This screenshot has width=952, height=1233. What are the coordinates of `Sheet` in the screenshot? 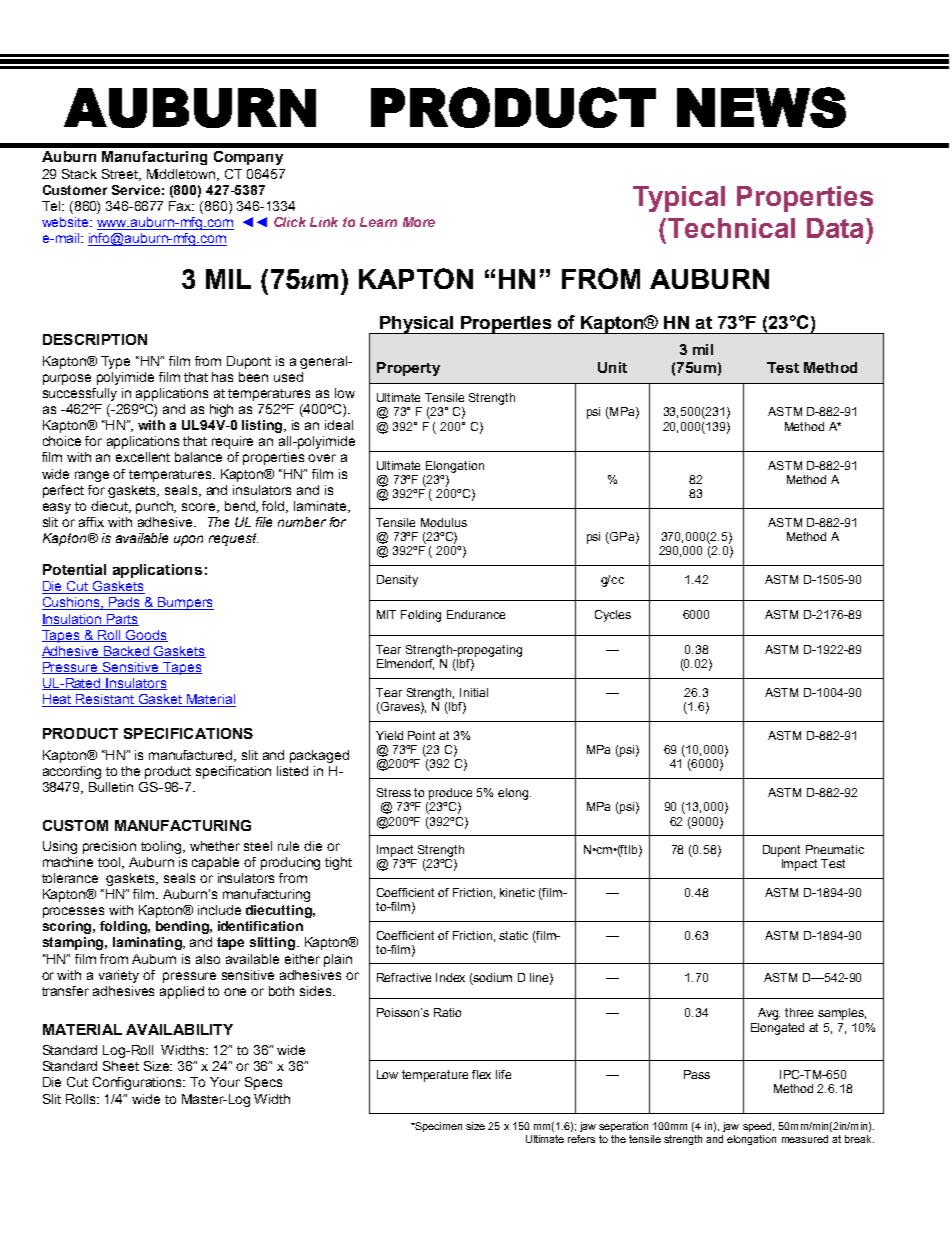 It's located at (121, 1066).
